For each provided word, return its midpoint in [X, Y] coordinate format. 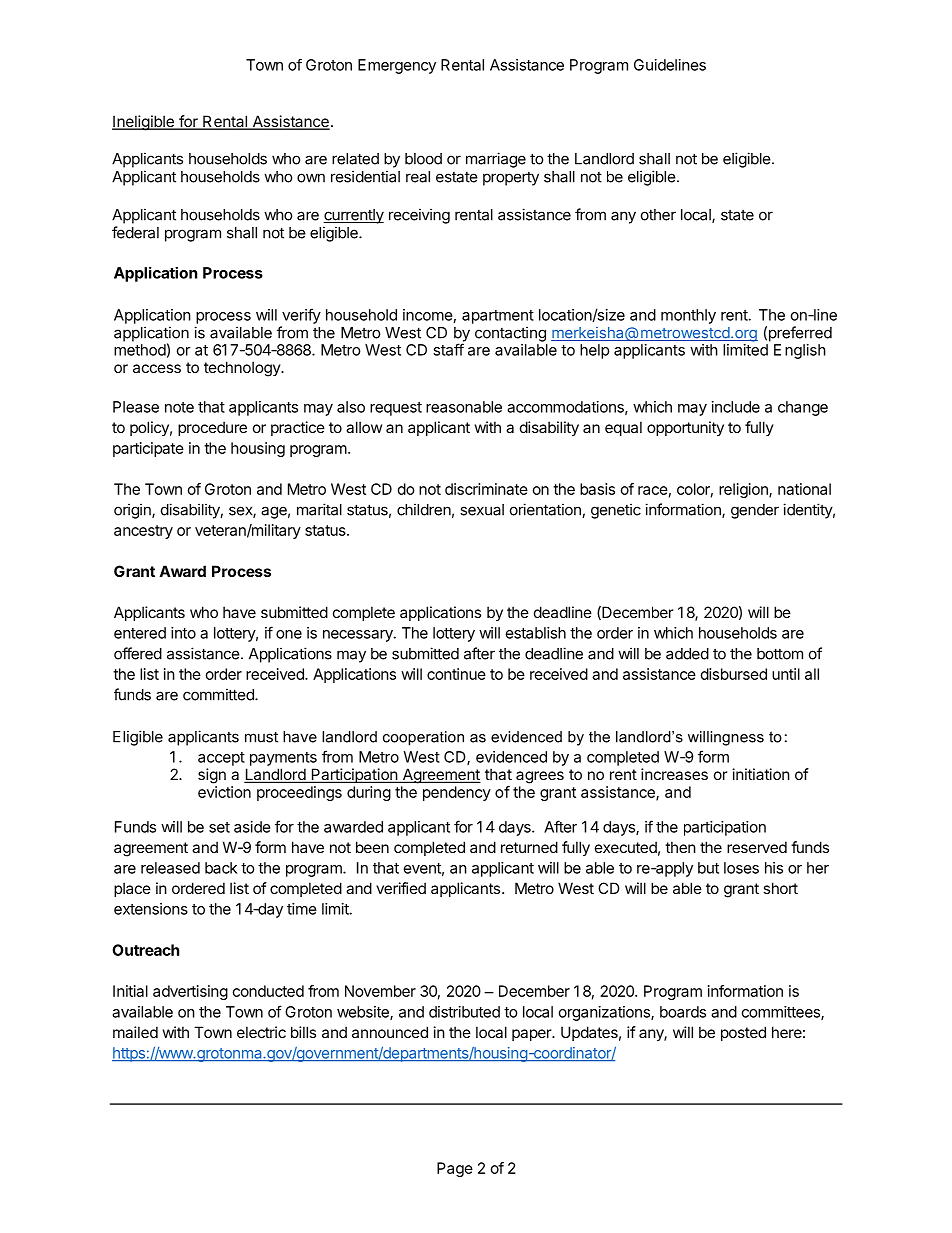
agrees [540, 777]
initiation [761, 774]
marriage [496, 160]
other [658, 215]
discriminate [486, 489]
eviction [224, 792]
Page [455, 1169]
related [355, 159]
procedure [212, 428]
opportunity [685, 428]
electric [261, 1032]
